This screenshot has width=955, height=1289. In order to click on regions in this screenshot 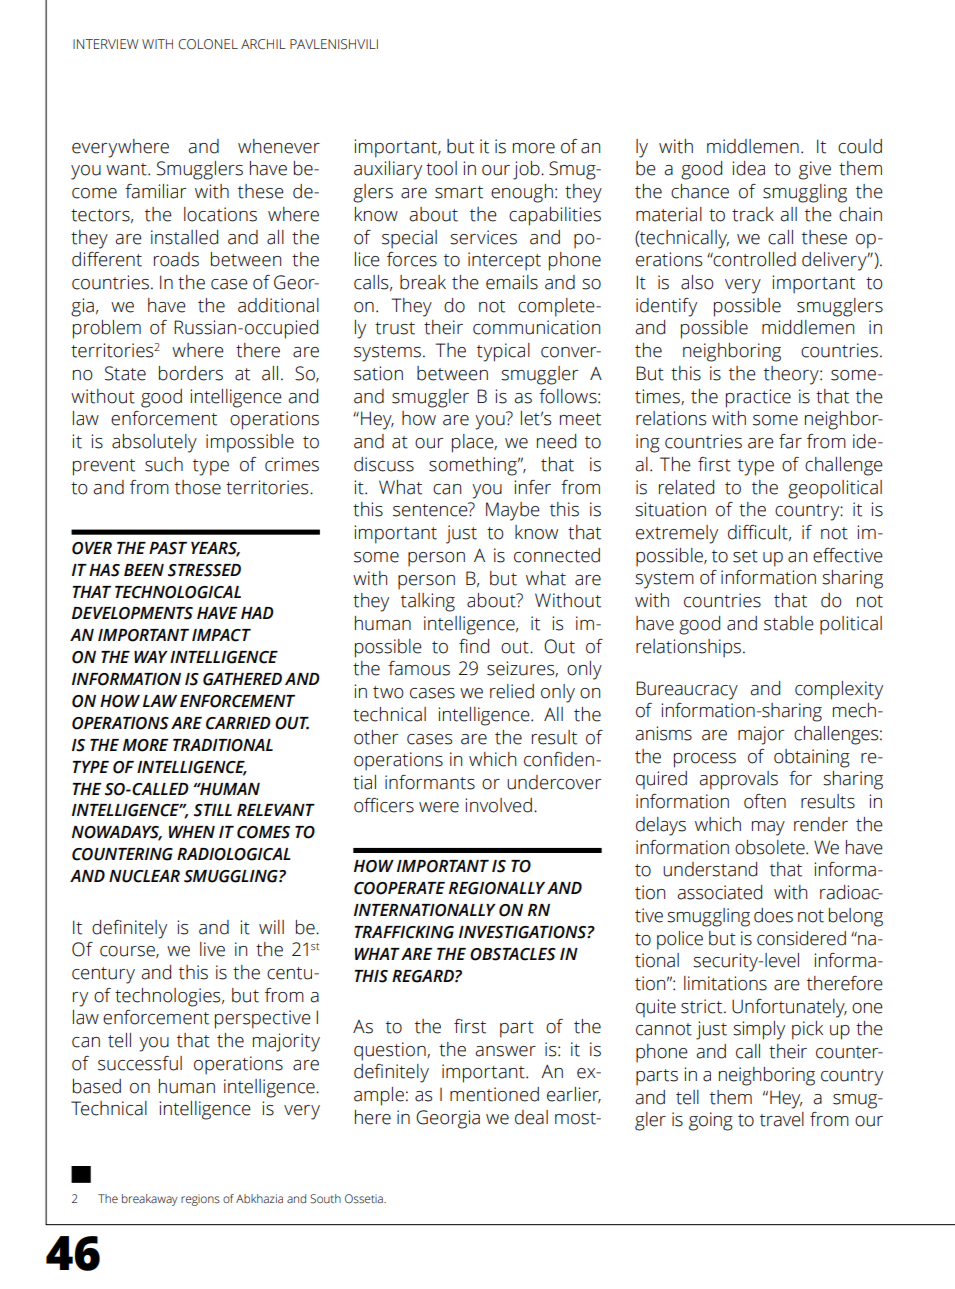, I will do `click(200, 1200)`.
